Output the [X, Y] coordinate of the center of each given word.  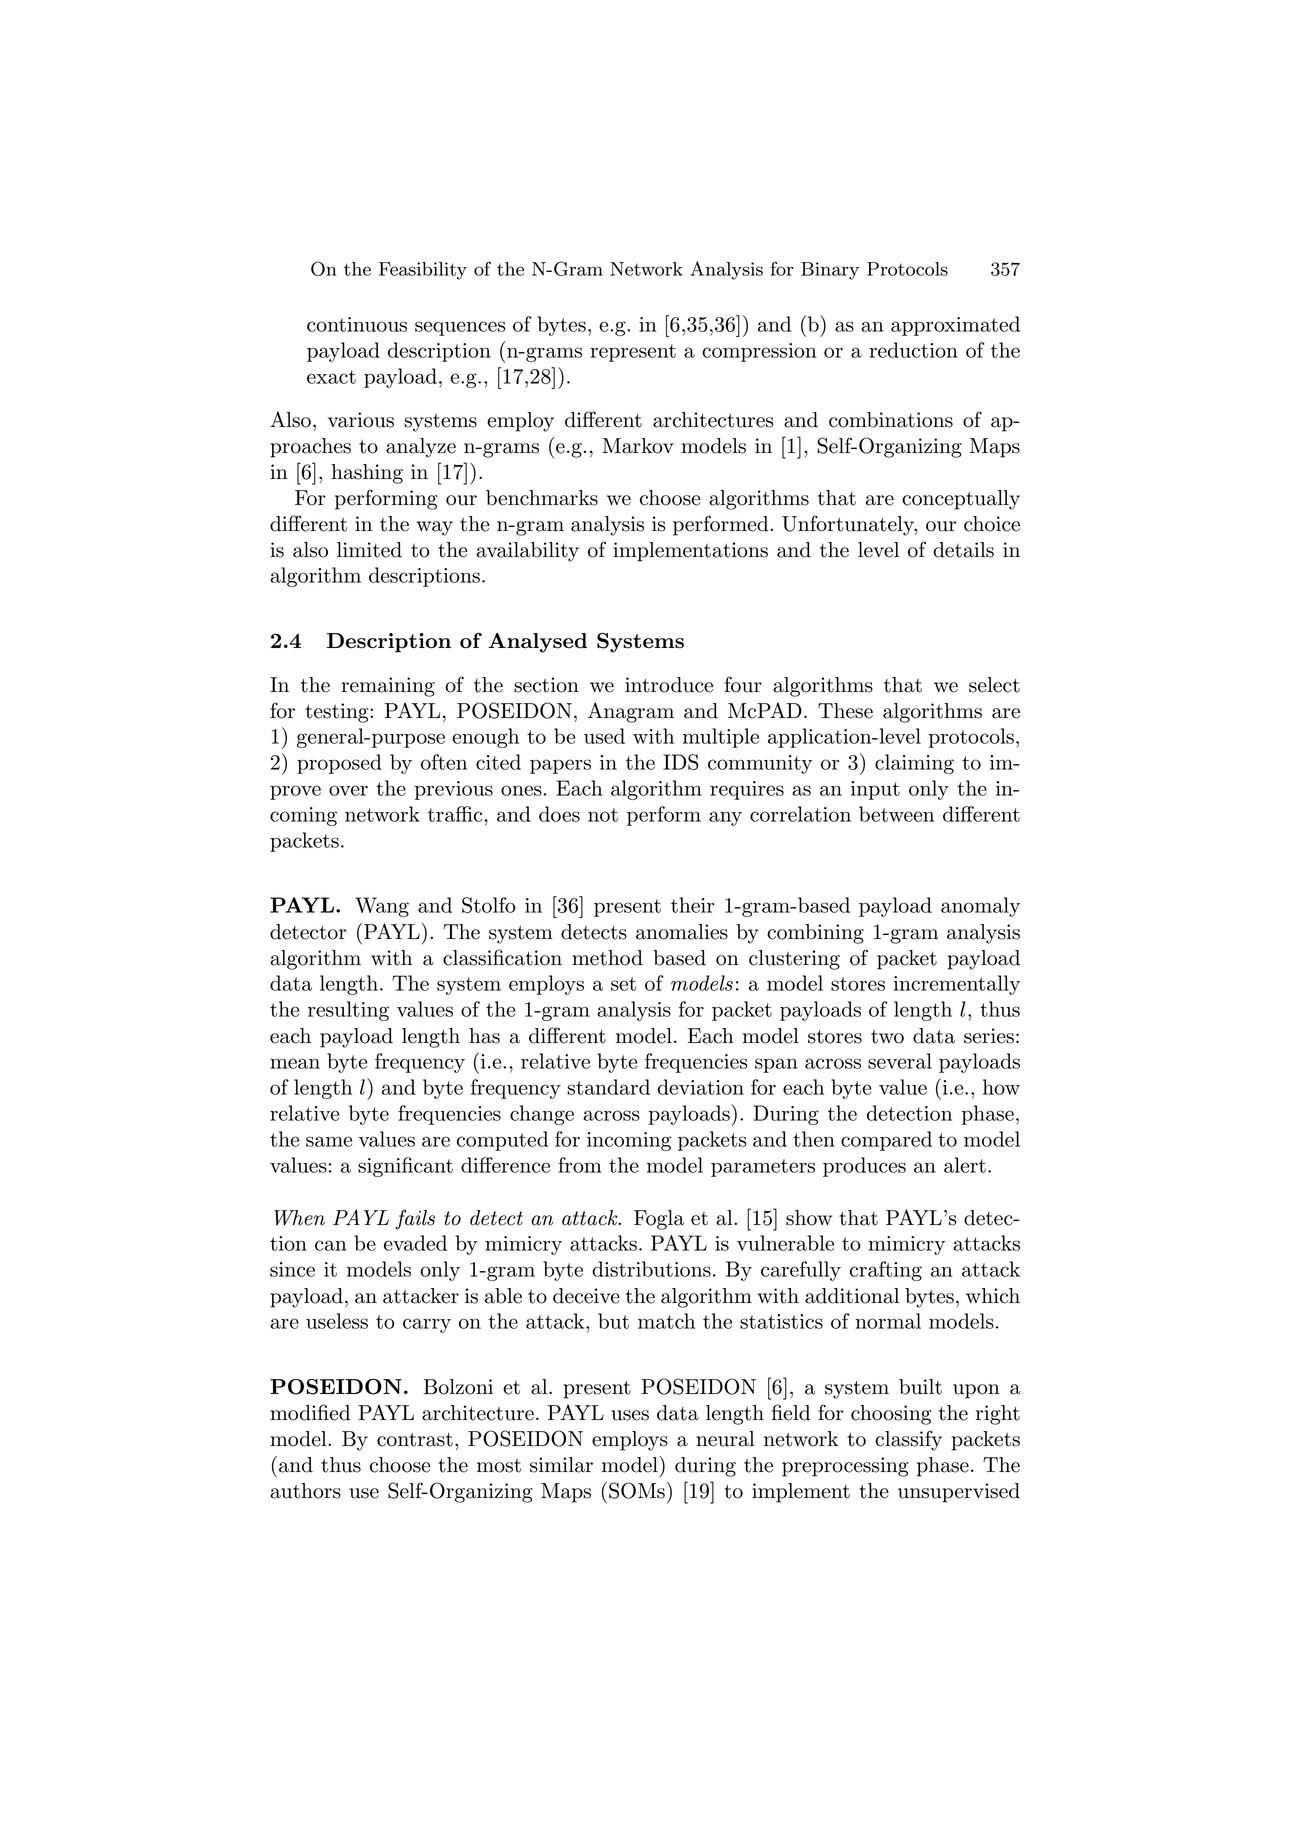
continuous [357, 324]
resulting [348, 1011]
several [900, 1061]
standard [608, 1087]
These [845, 711]
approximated [955, 326]
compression [759, 352]
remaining [388, 687]
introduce [669, 685]
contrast [415, 1440]
